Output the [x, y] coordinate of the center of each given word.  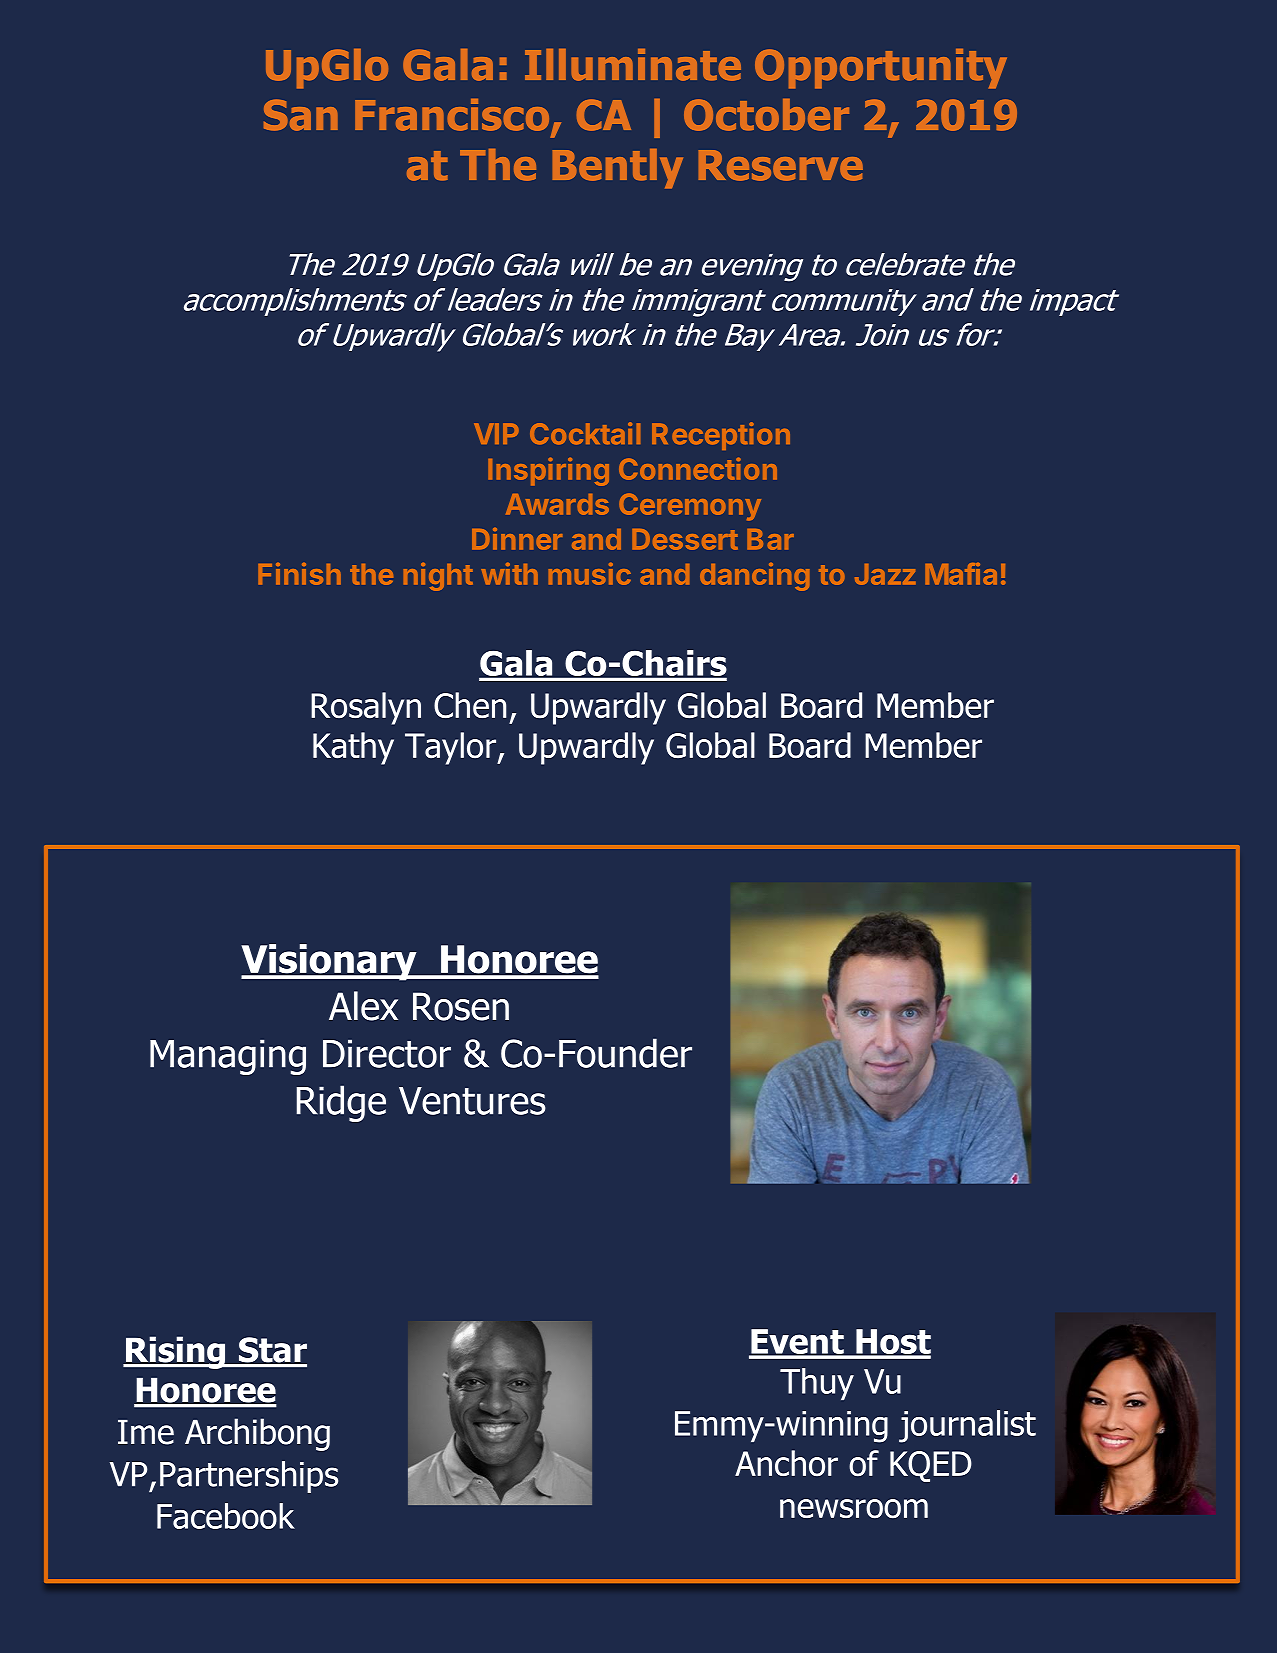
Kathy [353, 748]
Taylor [451, 748]
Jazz [885, 574]
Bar [770, 539]
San [301, 115]
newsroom [854, 1508]
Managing [228, 1057]
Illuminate [633, 65]
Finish [299, 574]
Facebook [226, 1516]
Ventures [472, 1101]
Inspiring [548, 472]
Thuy [817, 1384]
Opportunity [881, 69]
